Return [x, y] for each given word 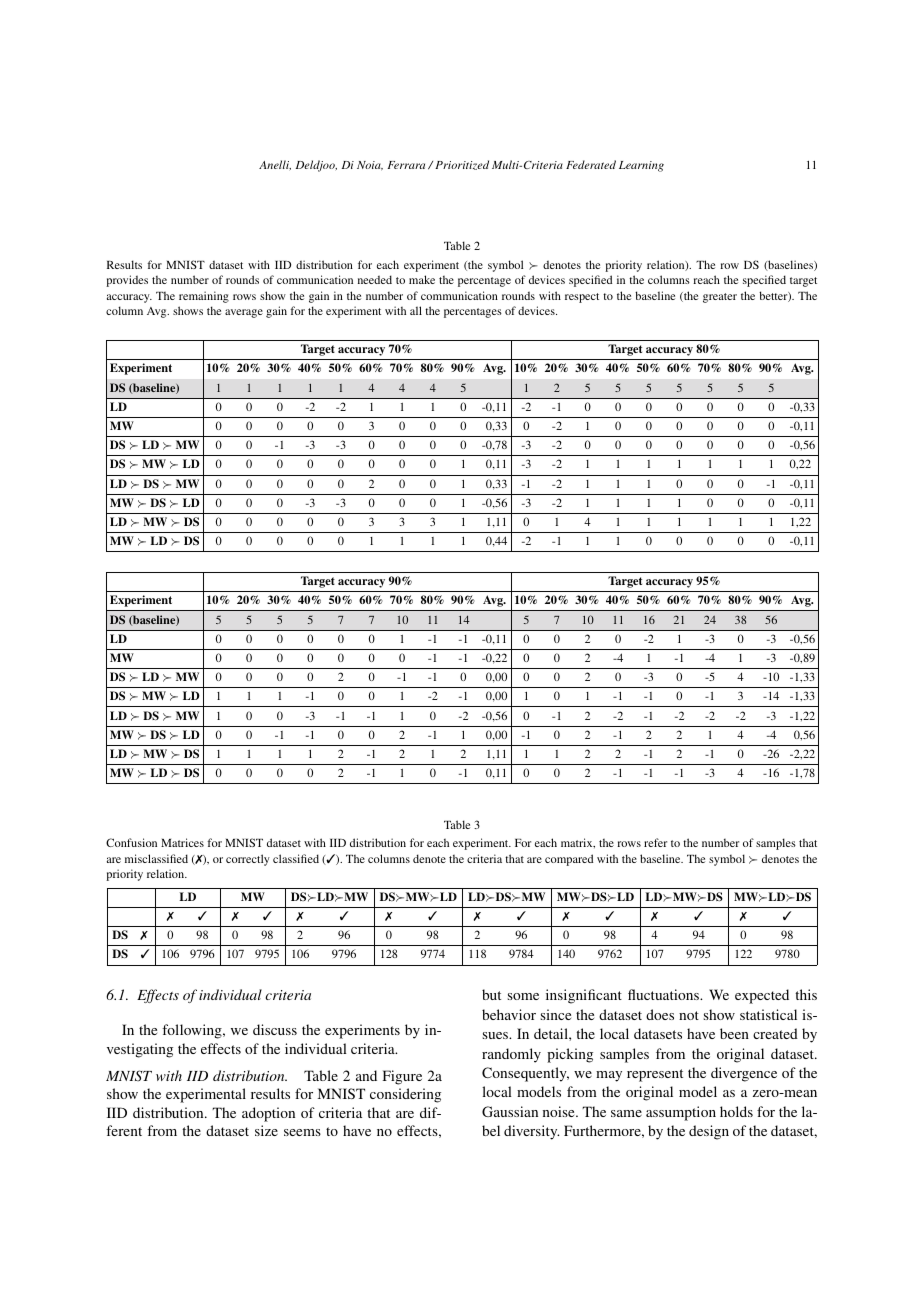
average [244, 313]
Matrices [182, 842]
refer [655, 842]
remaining [204, 297]
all [416, 310]
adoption [268, 1114]
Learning [641, 166]
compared [569, 860]
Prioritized [462, 165]
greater [720, 298]
